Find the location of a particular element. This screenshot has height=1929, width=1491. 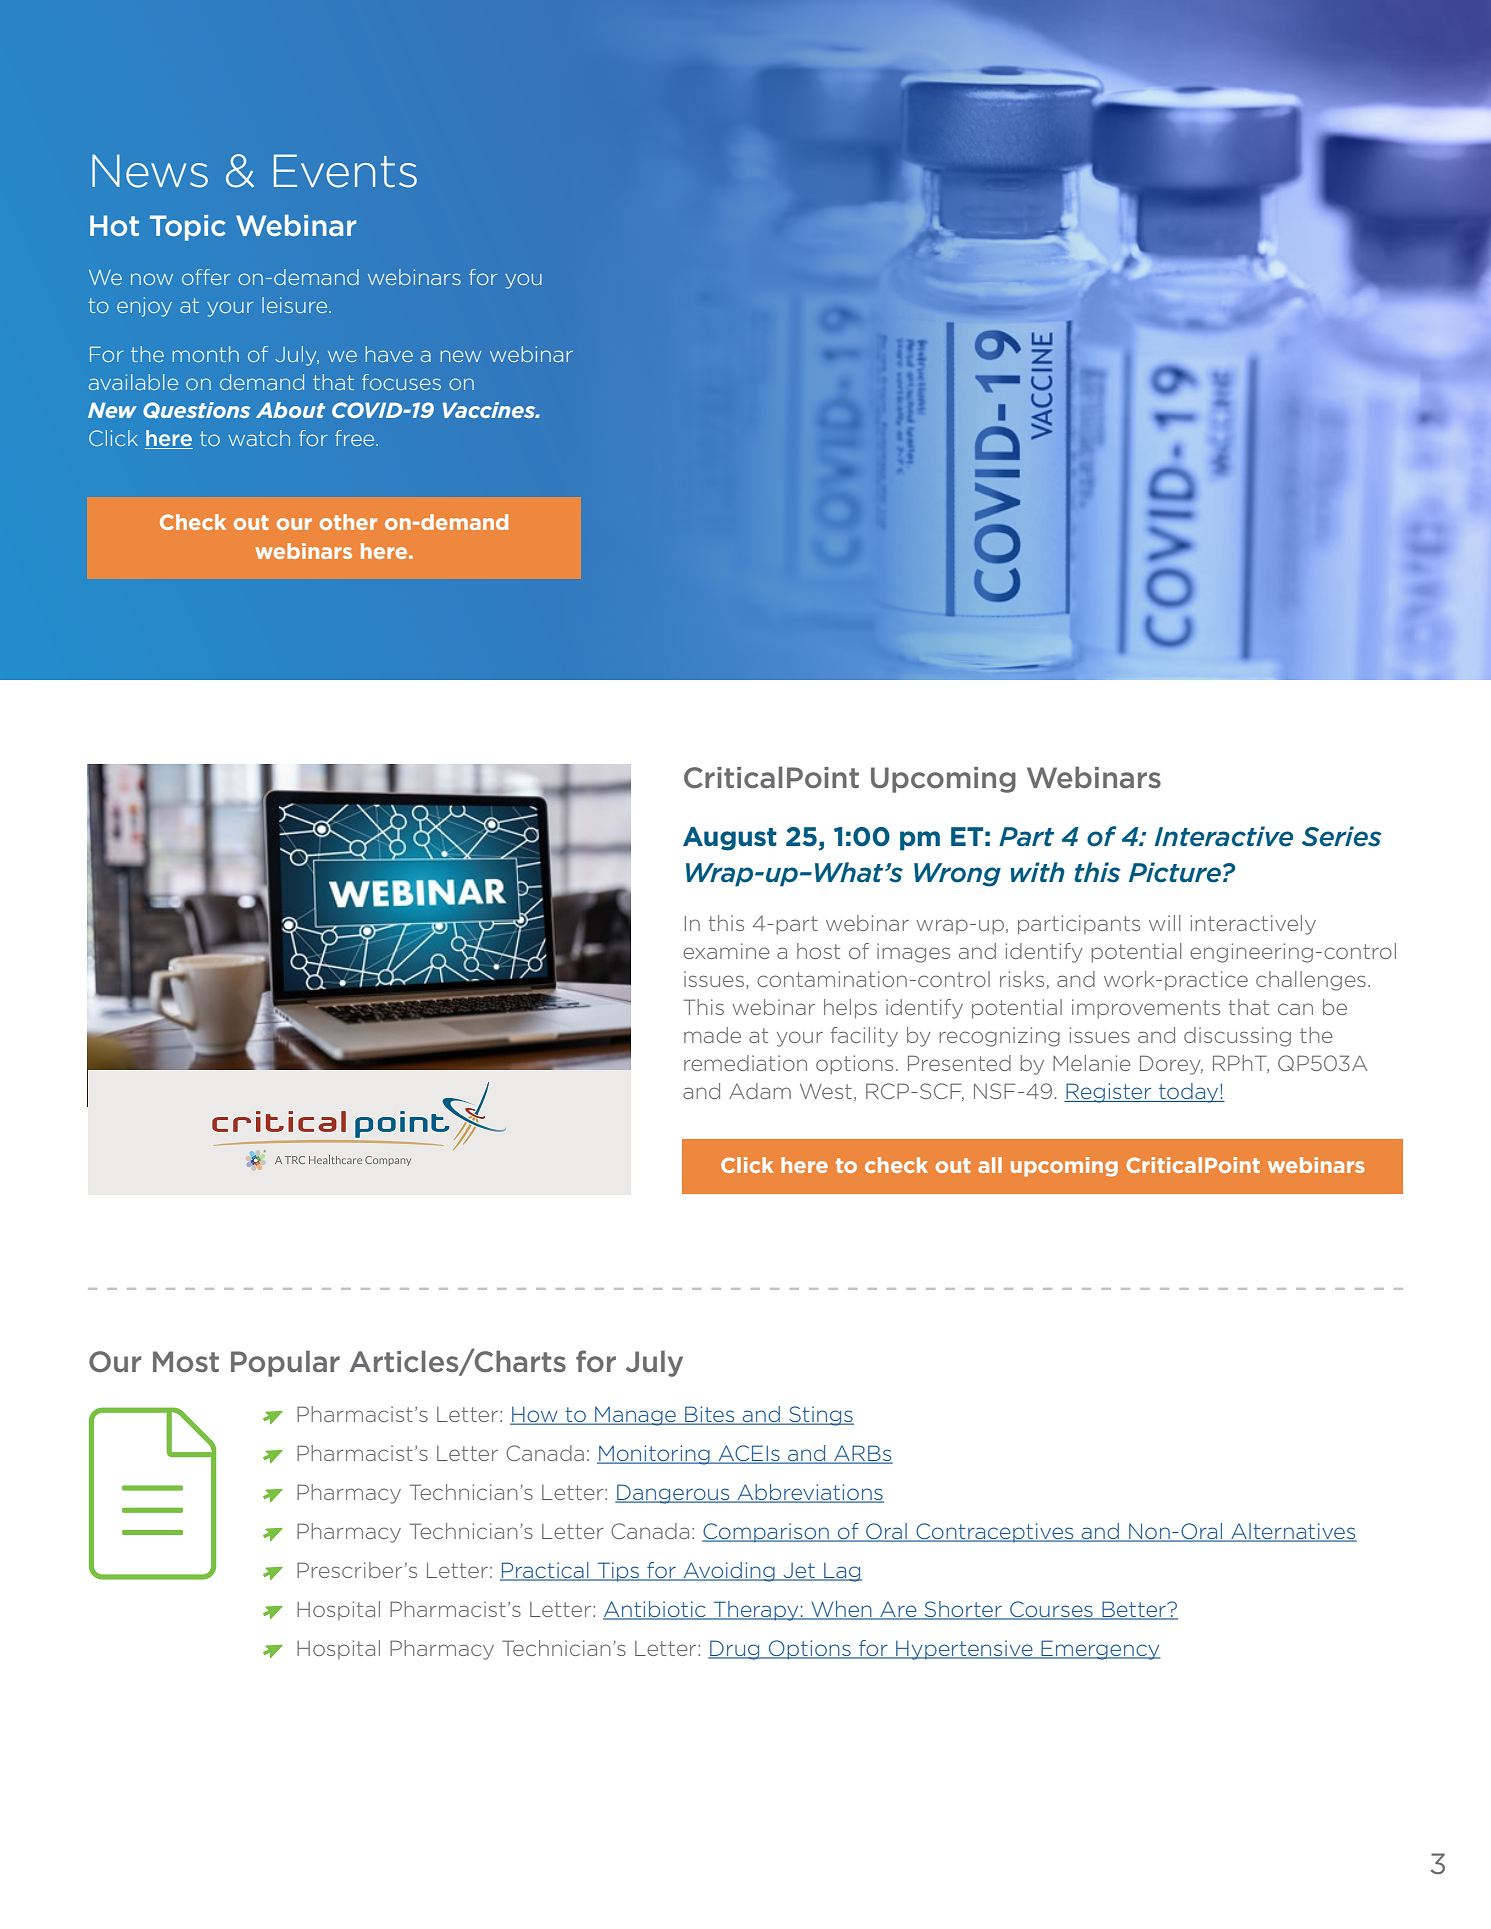

Topic is located at coordinates (188, 228).
